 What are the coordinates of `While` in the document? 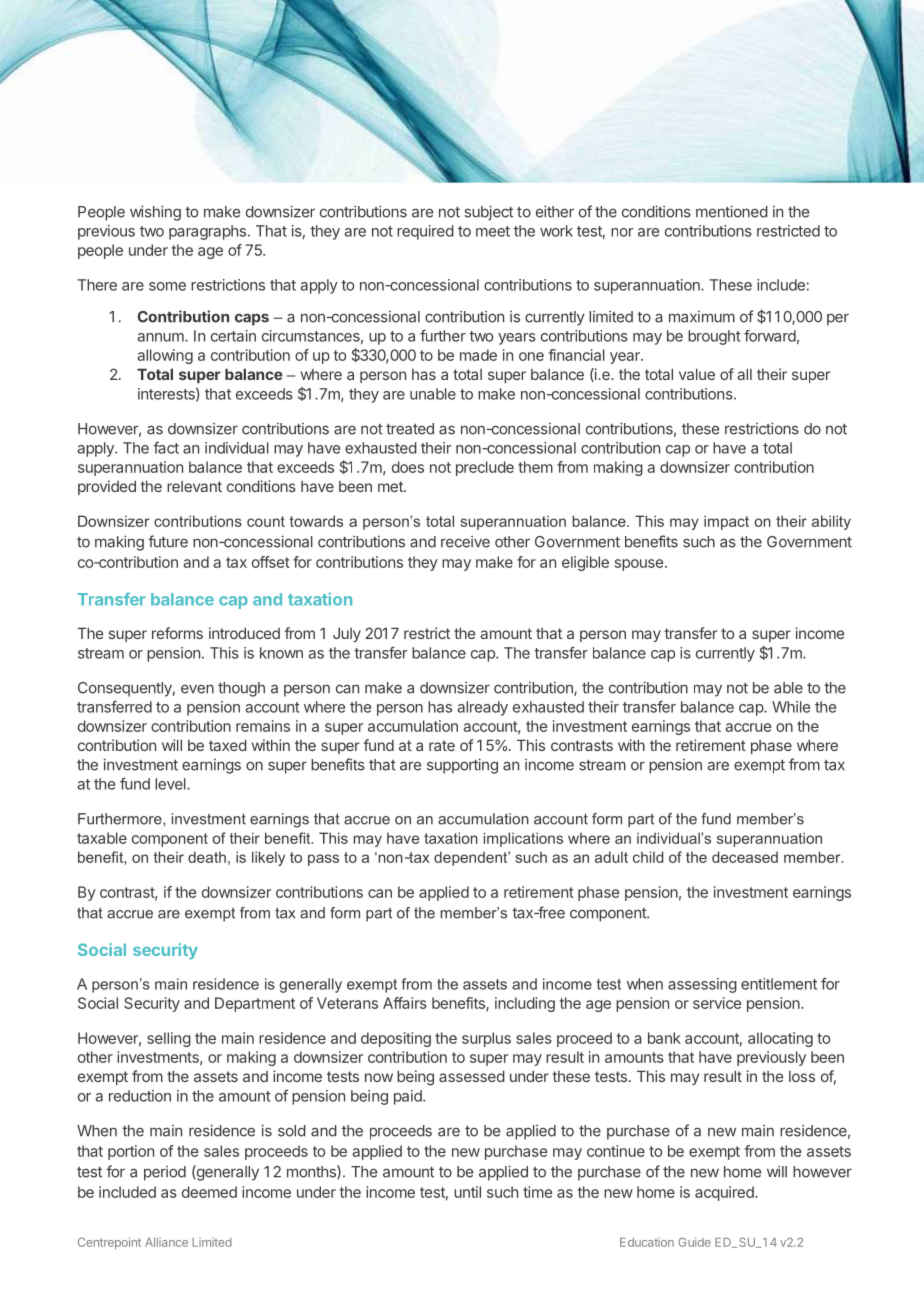 It's located at (791, 707).
